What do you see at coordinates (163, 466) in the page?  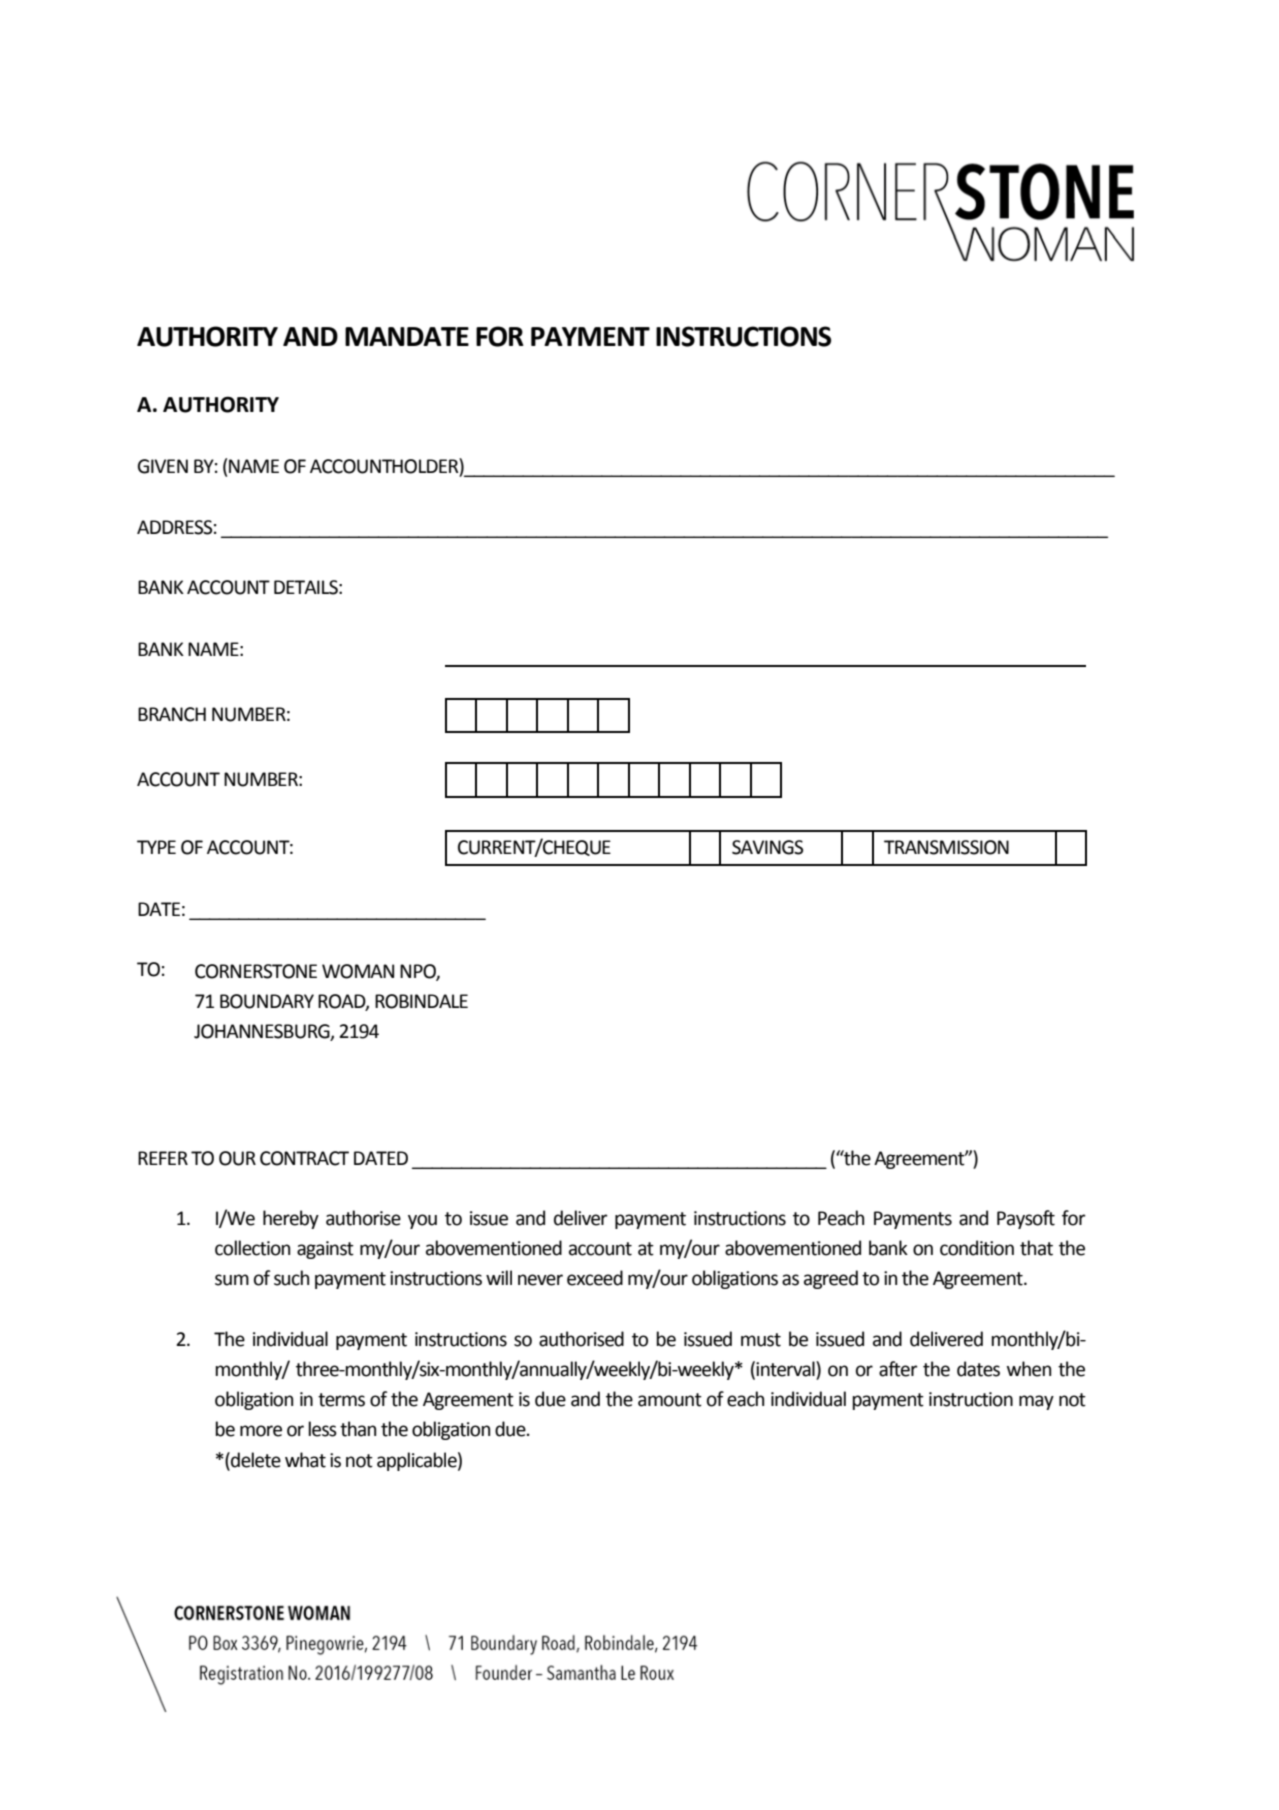 I see `GIVEN` at bounding box center [163, 466].
